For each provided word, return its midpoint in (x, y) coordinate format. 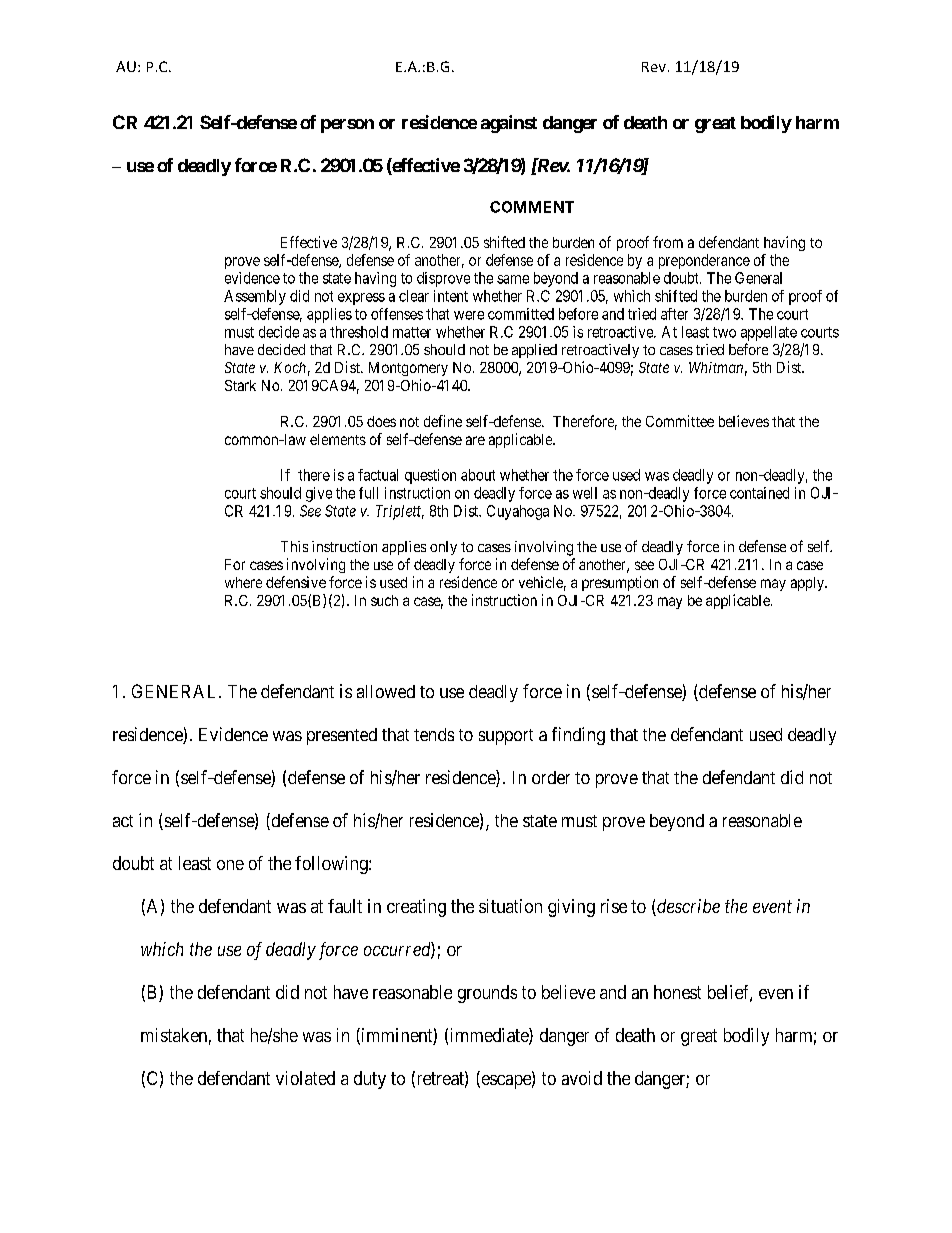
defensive (296, 582)
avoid (582, 1078)
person (347, 126)
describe (687, 907)
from (668, 242)
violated (305, 1078)
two (724, 332)
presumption (620, 583)
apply (809, 584)
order (551, 777)
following (332, 865)
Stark (240, 385)
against (509, 124)
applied (534, 351)
